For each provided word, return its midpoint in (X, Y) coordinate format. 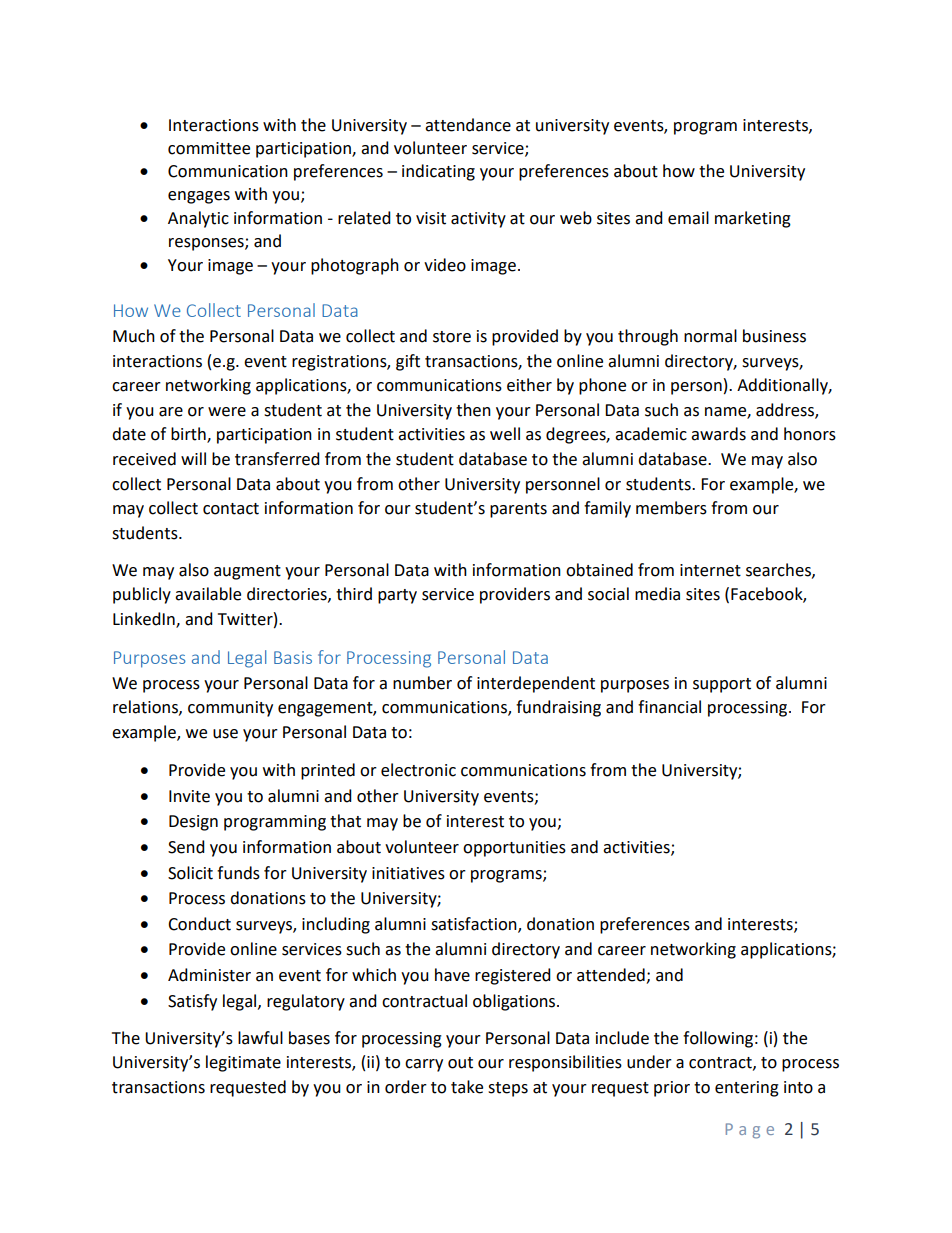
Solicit (190, 873)
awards (718, 434)
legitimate (243, 1063)
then (473, 410)
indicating (438, 172)
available (208, 594)
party (397, 596)
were (227, 412)
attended (612, 976)
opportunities (514, 849)
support (722, 685)
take (467, 1087)
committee (209, 148)
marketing (753, 219)
